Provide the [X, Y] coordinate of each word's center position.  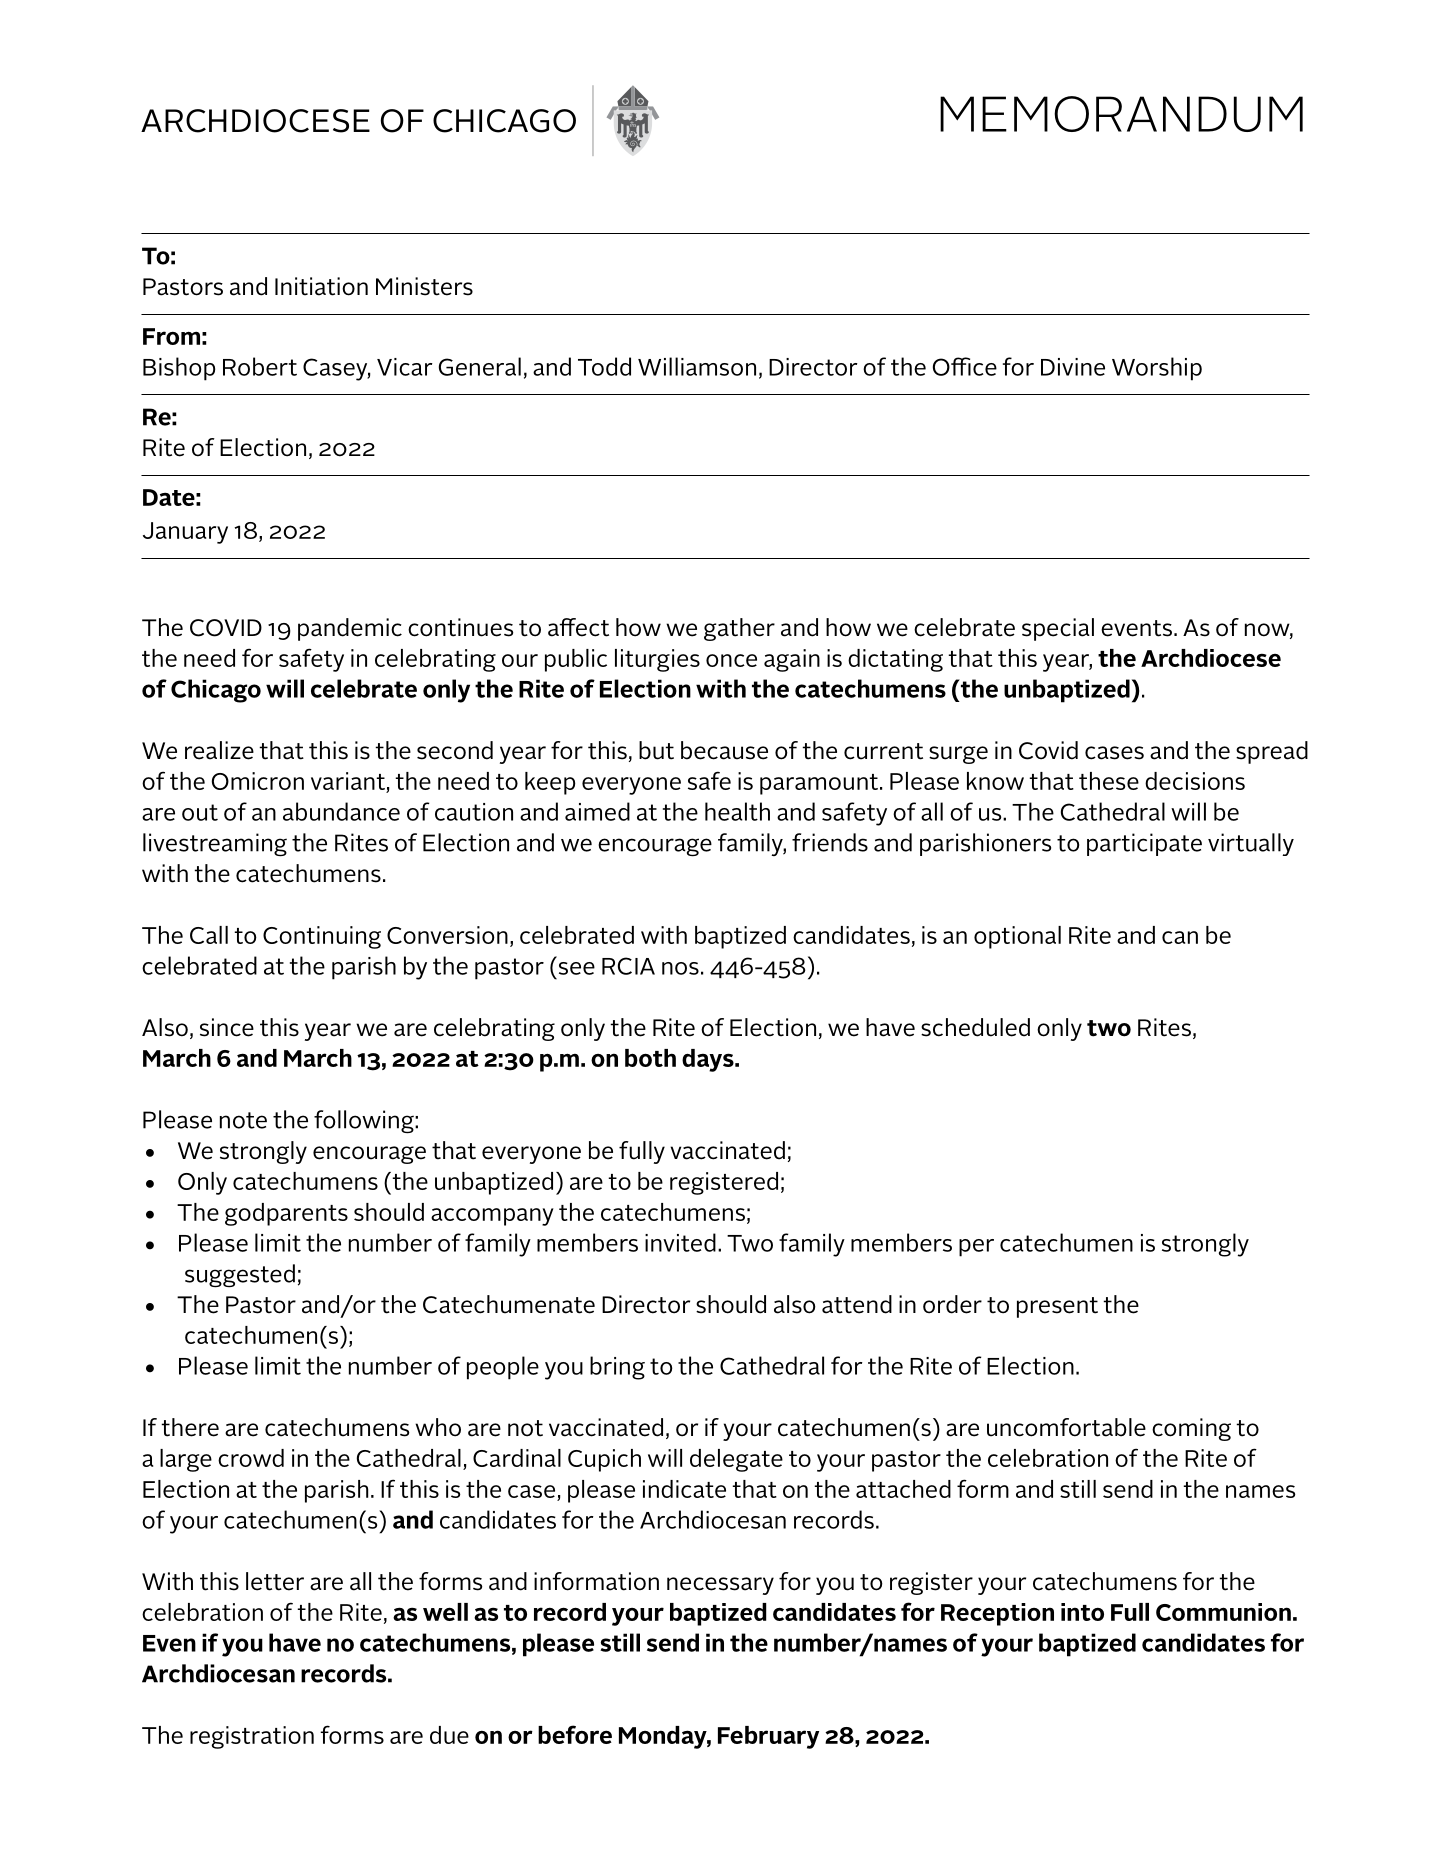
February [768, 1737]
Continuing [322, 937]
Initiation [321, 286]
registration [252, 1737]
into [1082, 1612]
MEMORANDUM [1121, 114]
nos [680, 968]
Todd [604, 366]
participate [1144, 844]
